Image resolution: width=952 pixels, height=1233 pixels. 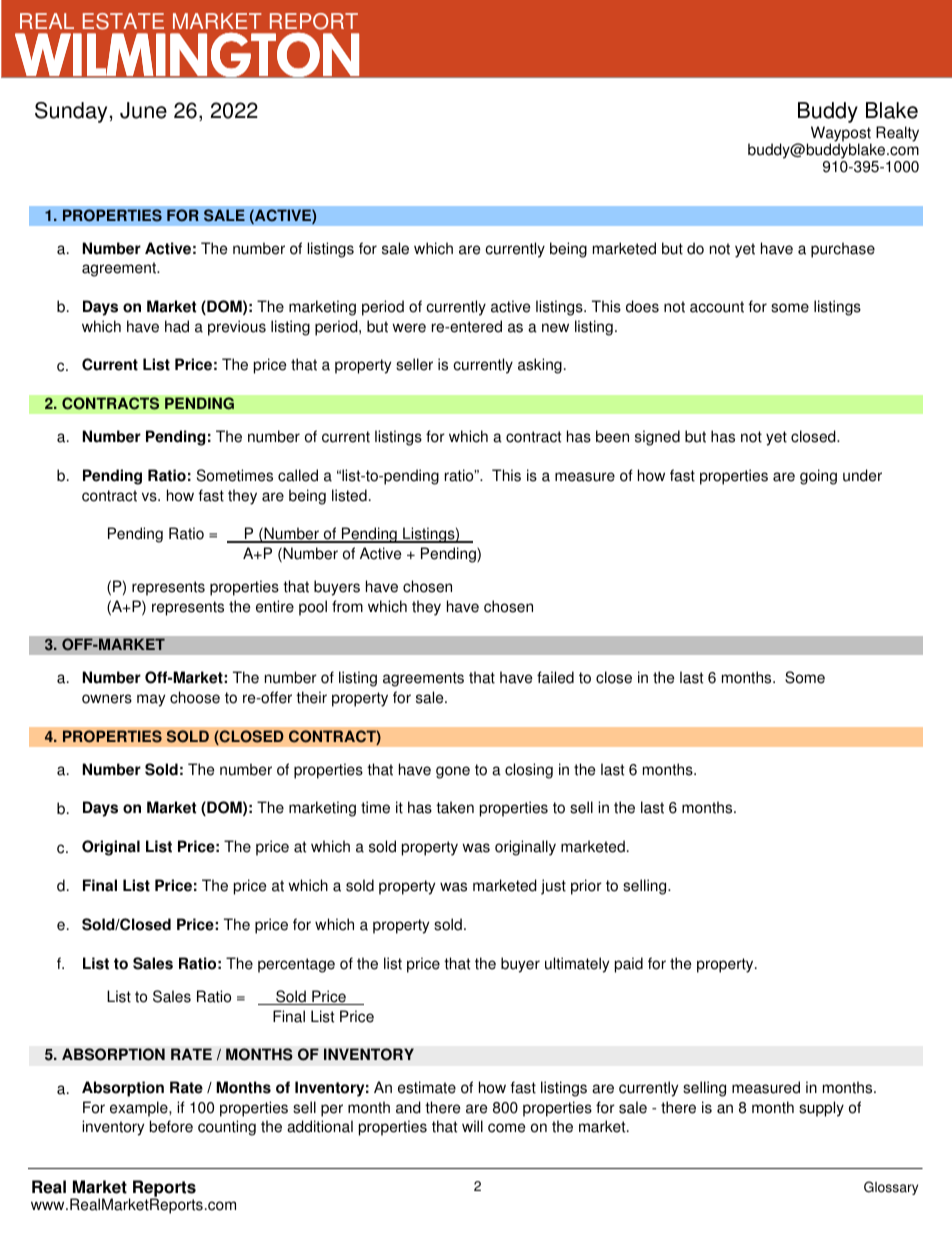 I want to click on going, so click(x=818, y=477).
